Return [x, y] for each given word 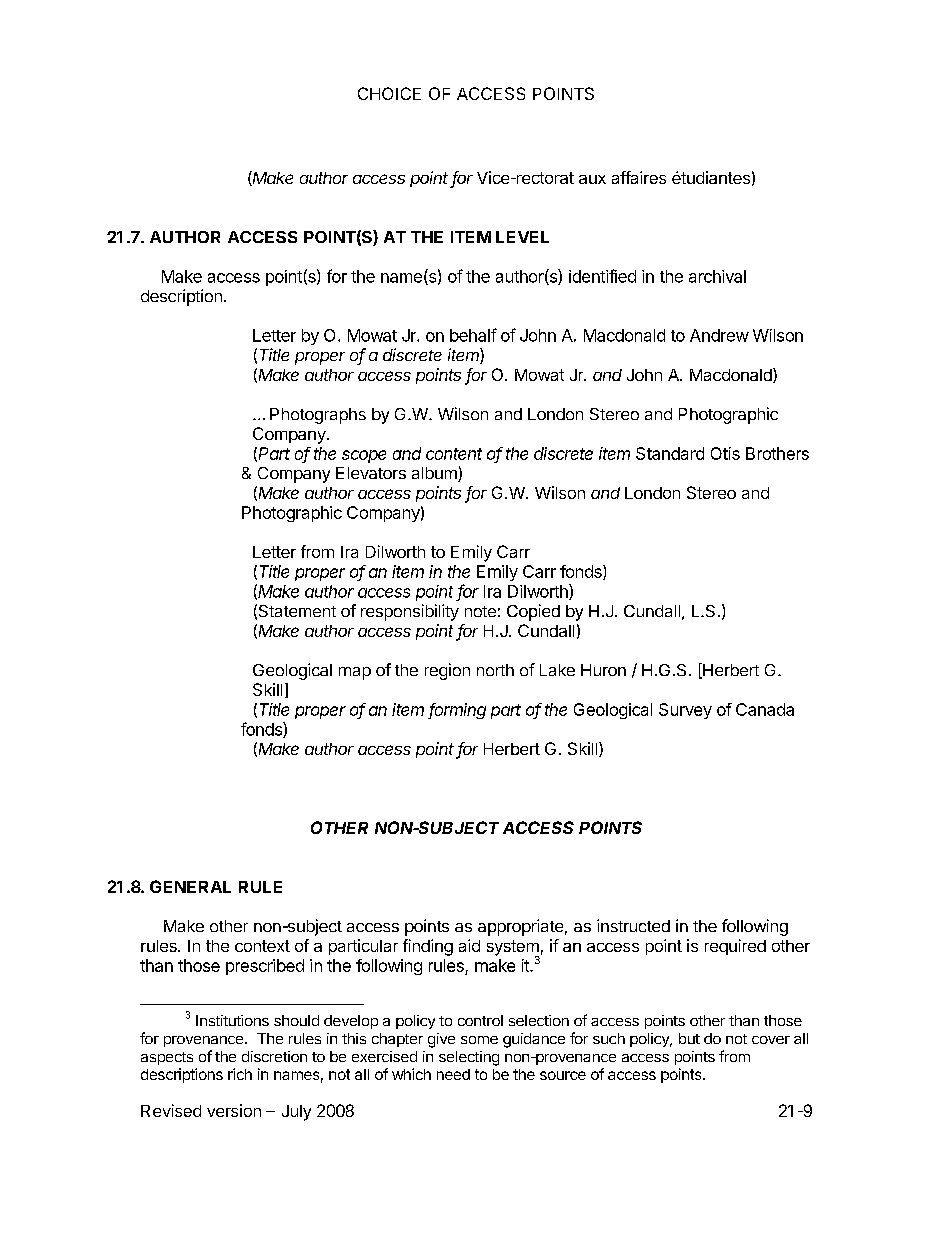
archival [717, 276]
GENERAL [190, 886]
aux [592, 179]
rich [240, 1074]
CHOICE [389, 93]
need [453, 1074]
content [454, 454]
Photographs [318, 416]
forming [457, 711]
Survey [685, 711]
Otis [725, 453]
